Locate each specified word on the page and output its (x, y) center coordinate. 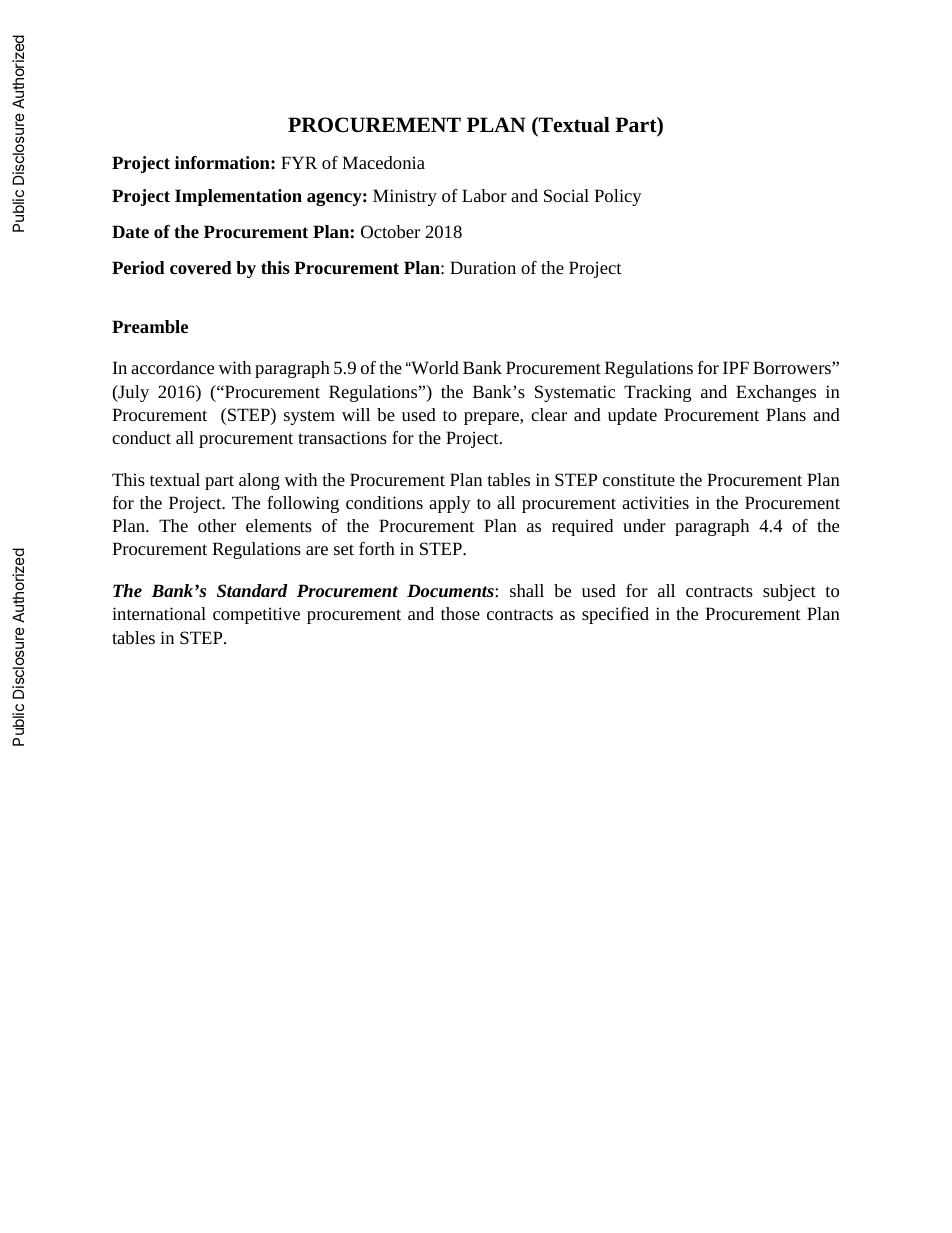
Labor (484, 195)
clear (549, 414)
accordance (172, 367)
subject (789, 592)
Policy (618, 197)
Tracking (657, 393)
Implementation (238, 197)
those (460, 613)
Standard (252, 590)
